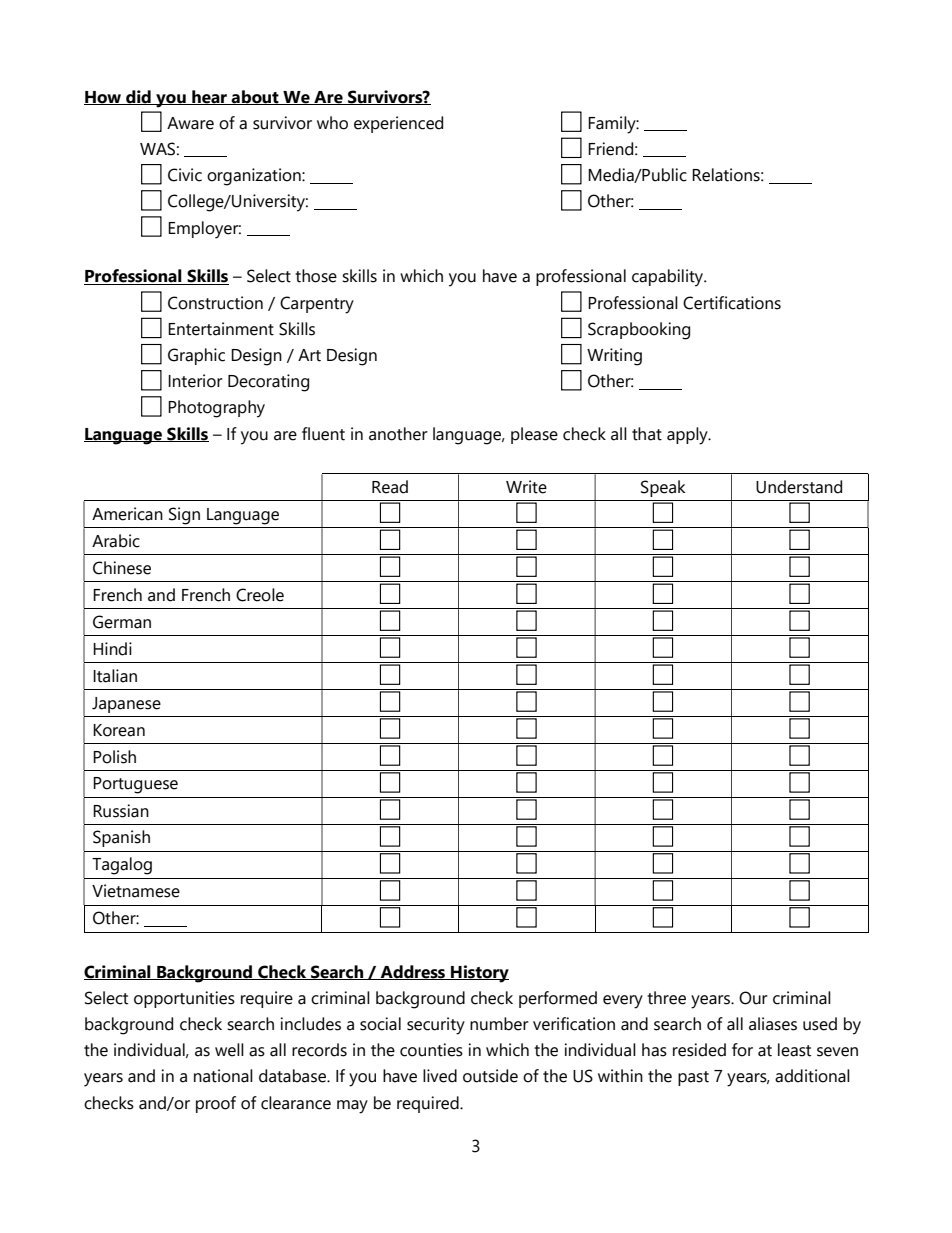 This screenshot has width=952, height=1233. Describe the element at coordinates (799, 487) in the screenshot. I see `Understand` at that location.
